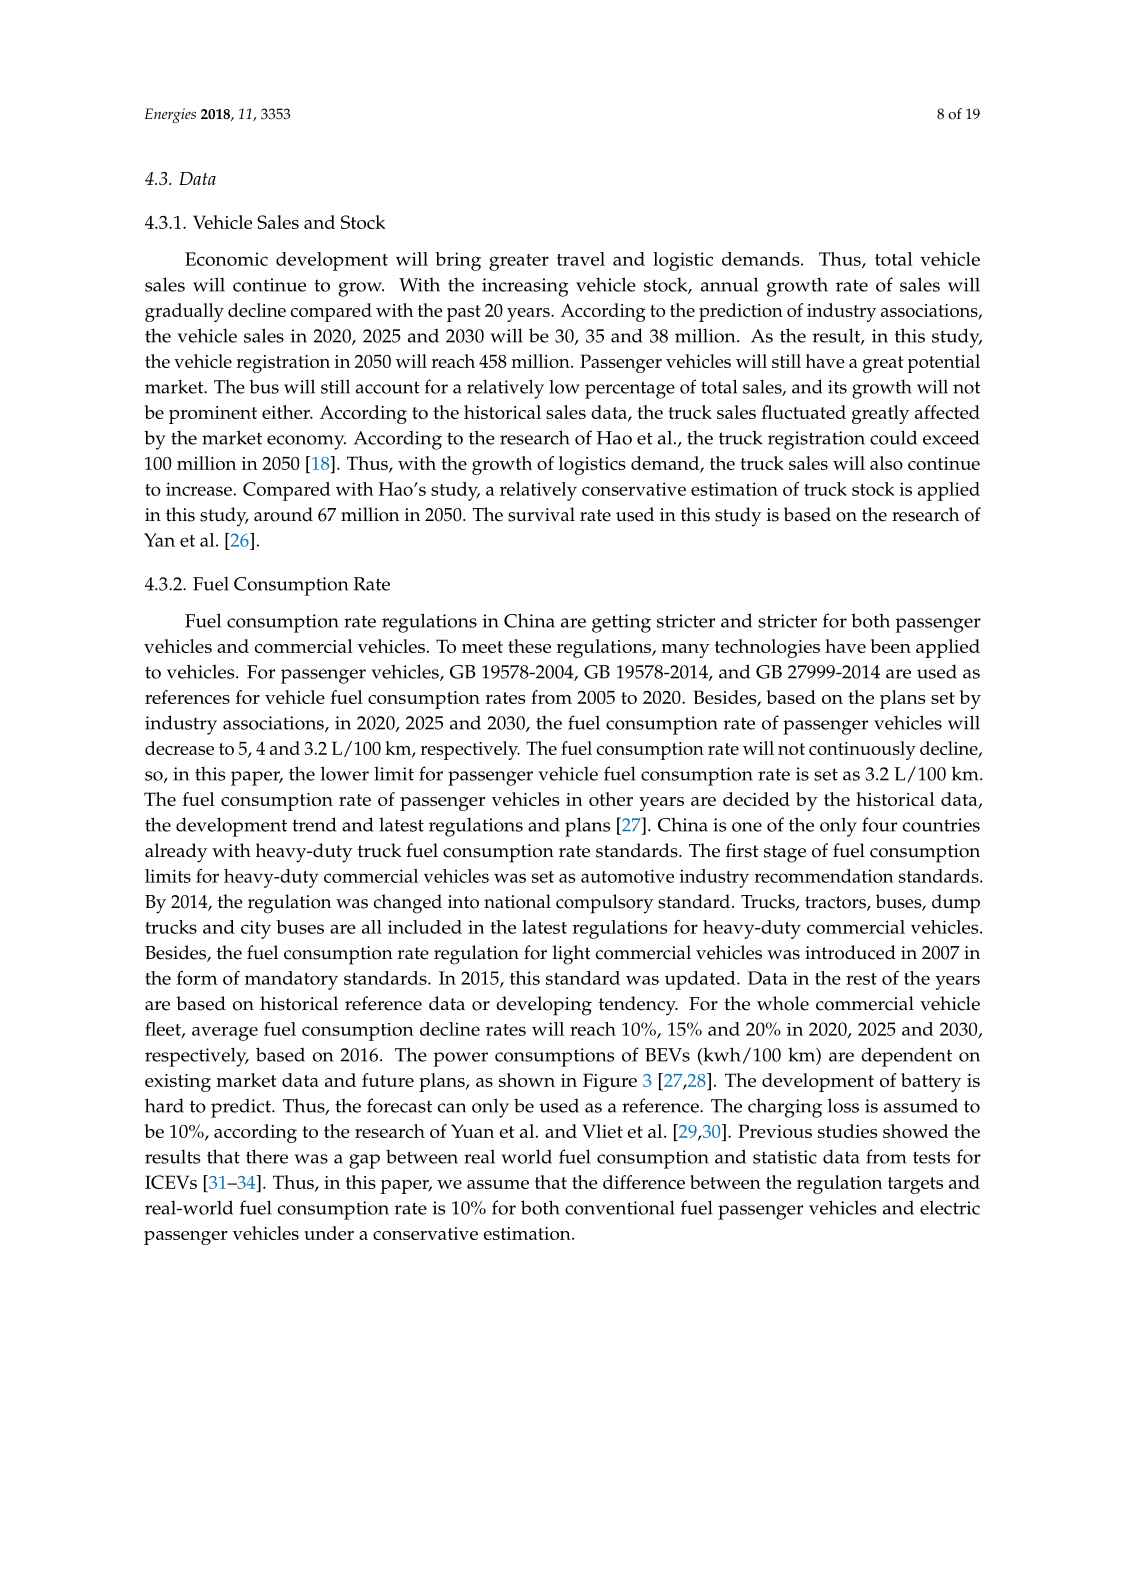 This page has height=1591, width=1125. Describe the element at coordinates (267, 1156) in the page. I see `there` at that location.
